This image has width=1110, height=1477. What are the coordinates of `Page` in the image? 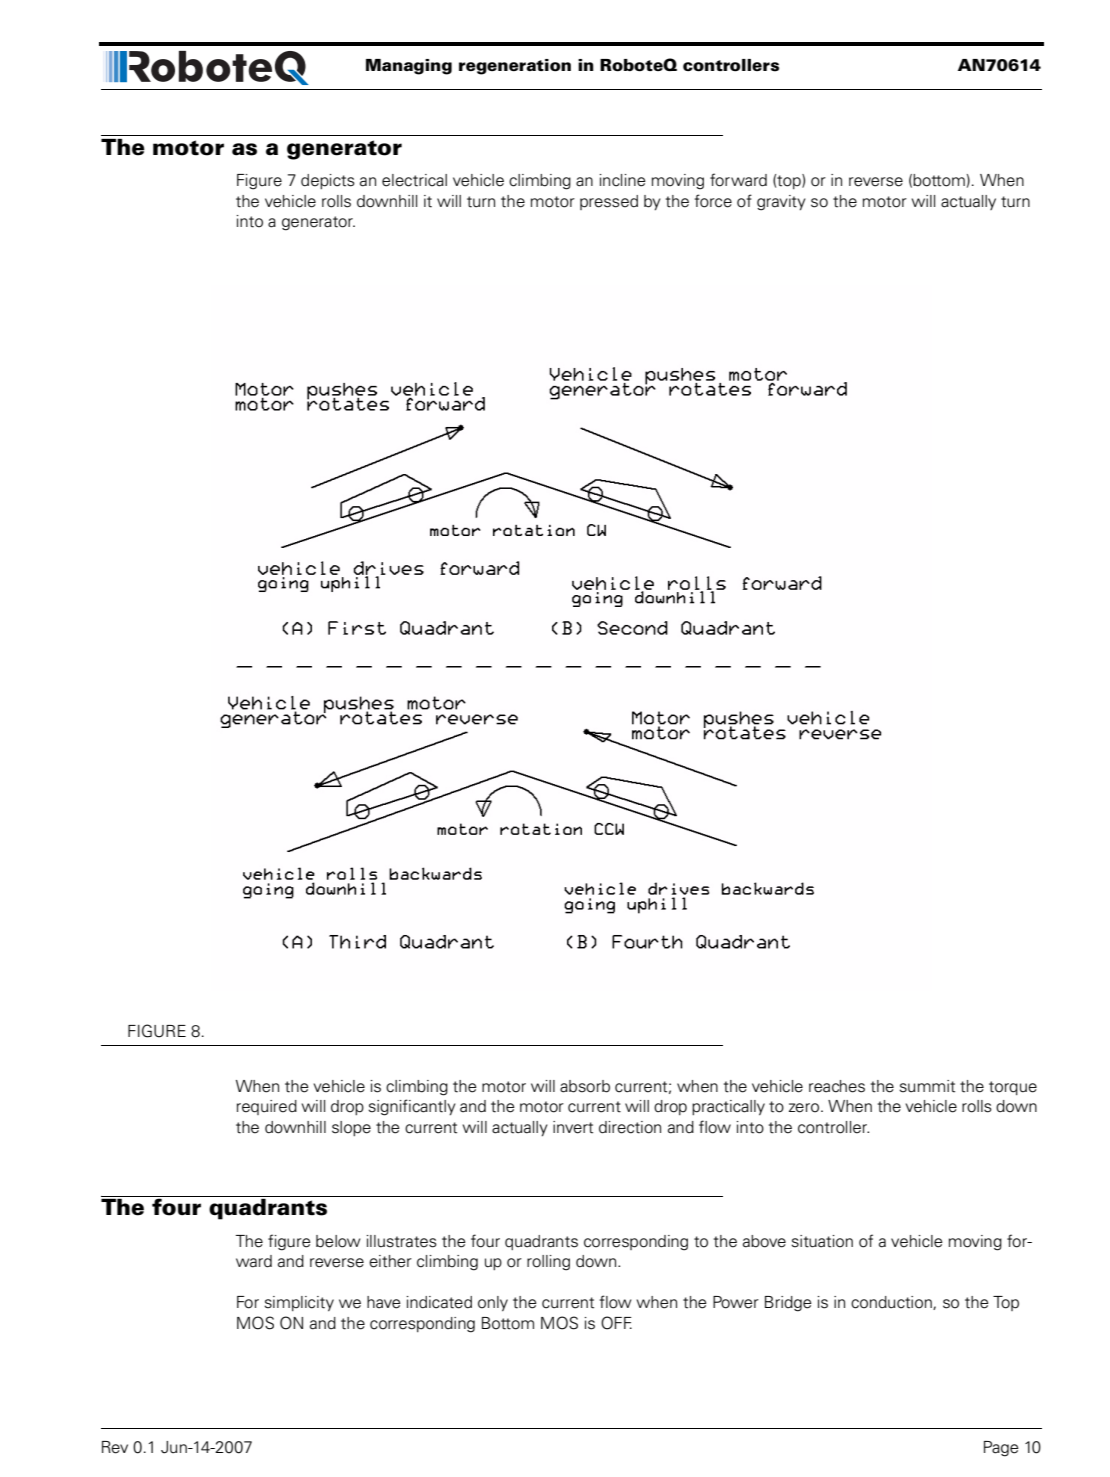 It's located at (1001, 1449).
